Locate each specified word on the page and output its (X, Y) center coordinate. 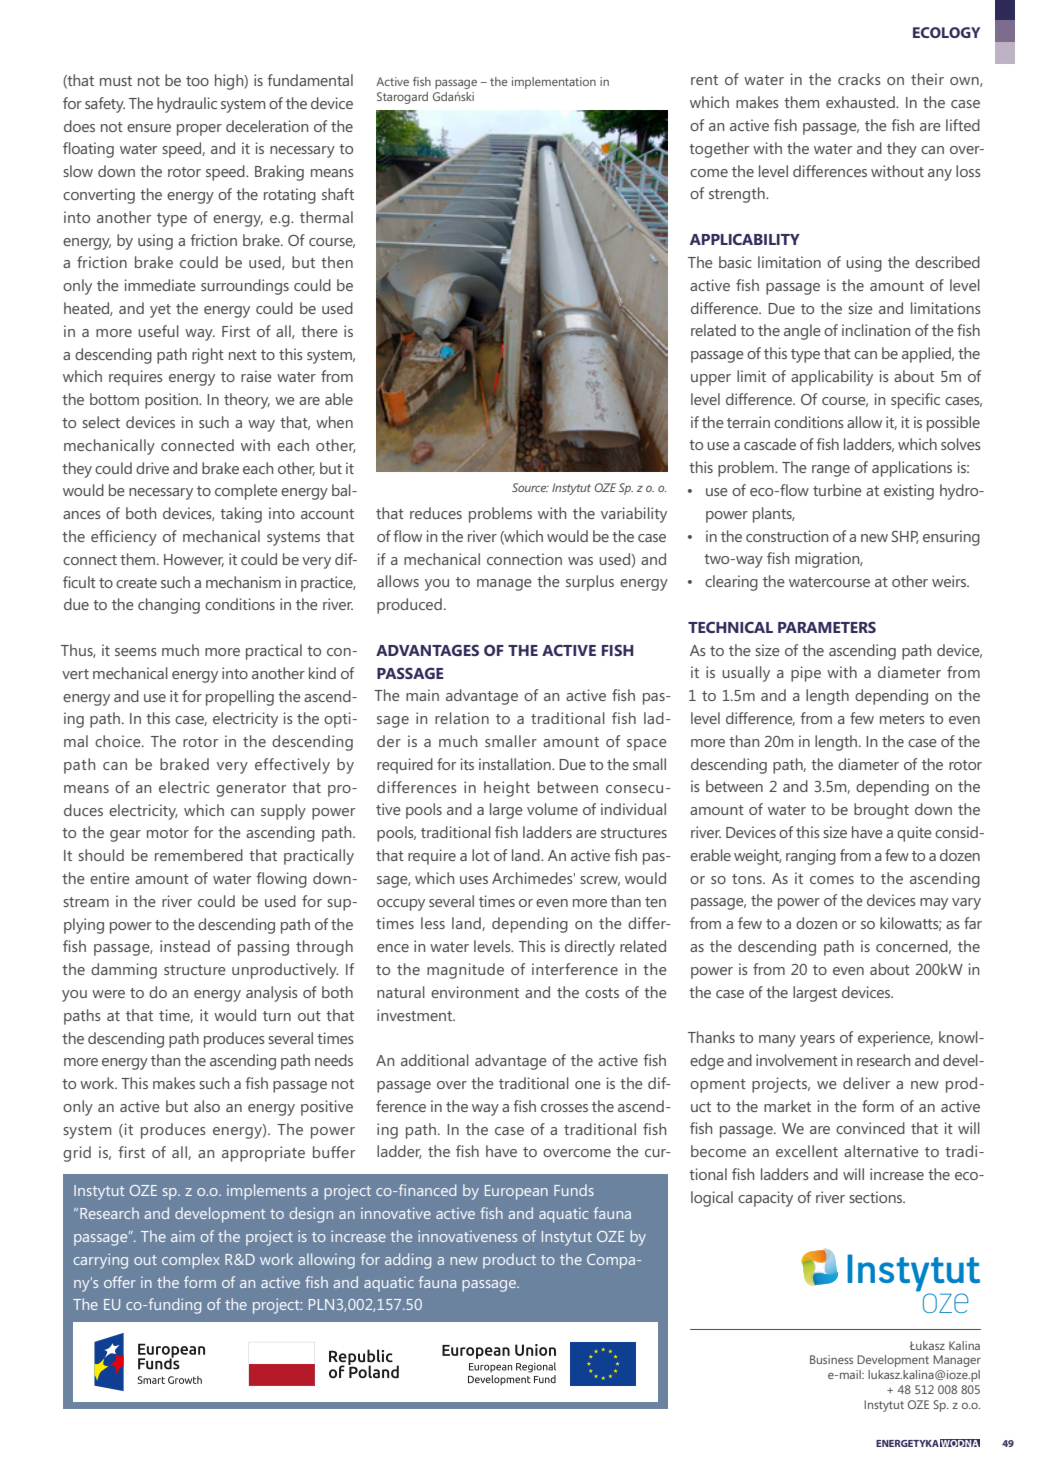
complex (191, 1261)
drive (152, 468)
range (831, 471)
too (197, 81)
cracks (859, 79)
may (934, 904)
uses (474, 880)
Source (530, 487)
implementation (554, 83)
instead (185, 946)
